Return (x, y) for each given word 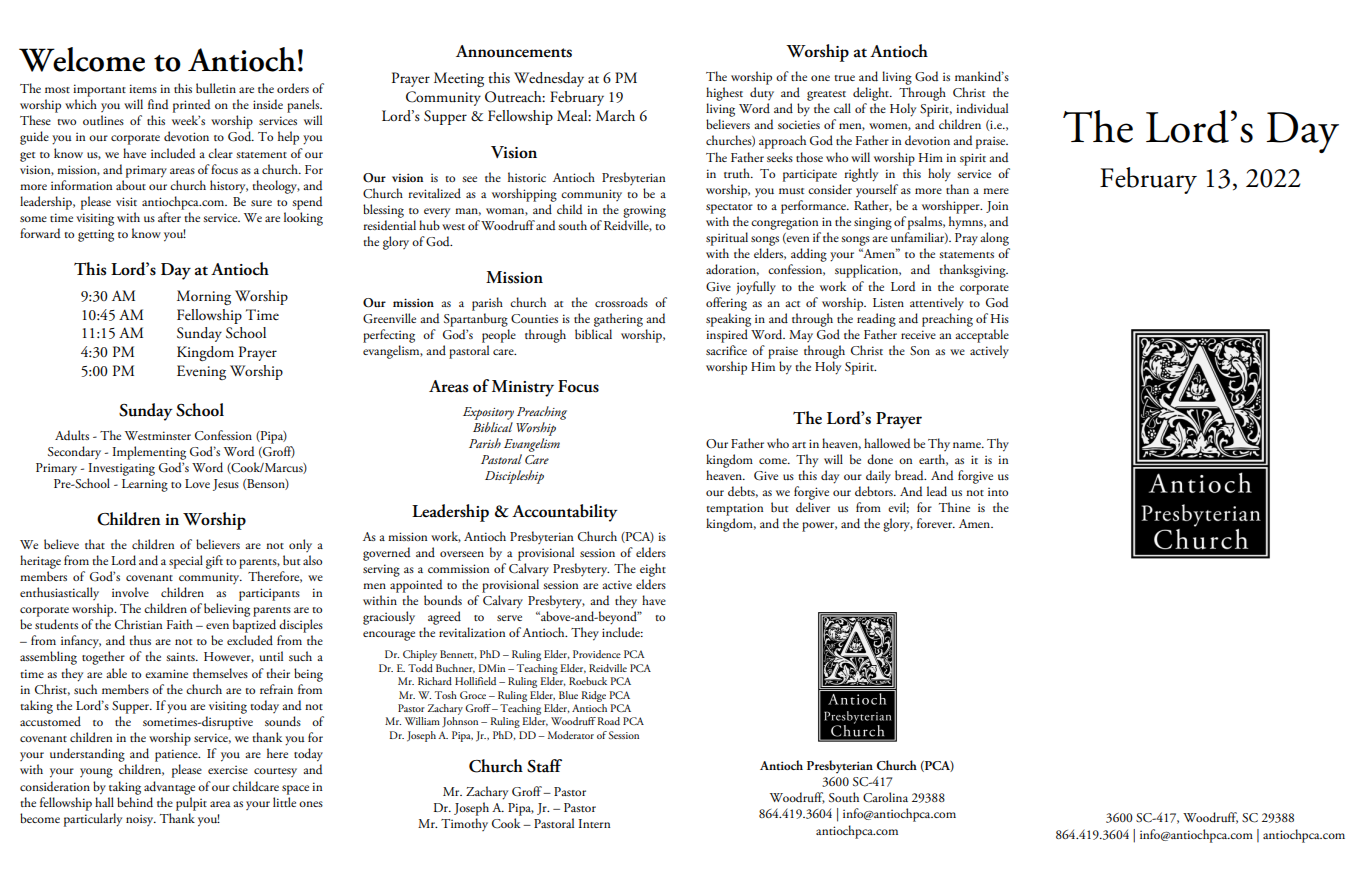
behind (135, 802)
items (143, 88)
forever (936, 523)
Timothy (464, 824)
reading (876, 320)
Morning (204, 297)
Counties (534, 319)
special (186, 562)
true (844, 78)
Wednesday (549, 79)
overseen (462, 554)
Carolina (885, 797)
